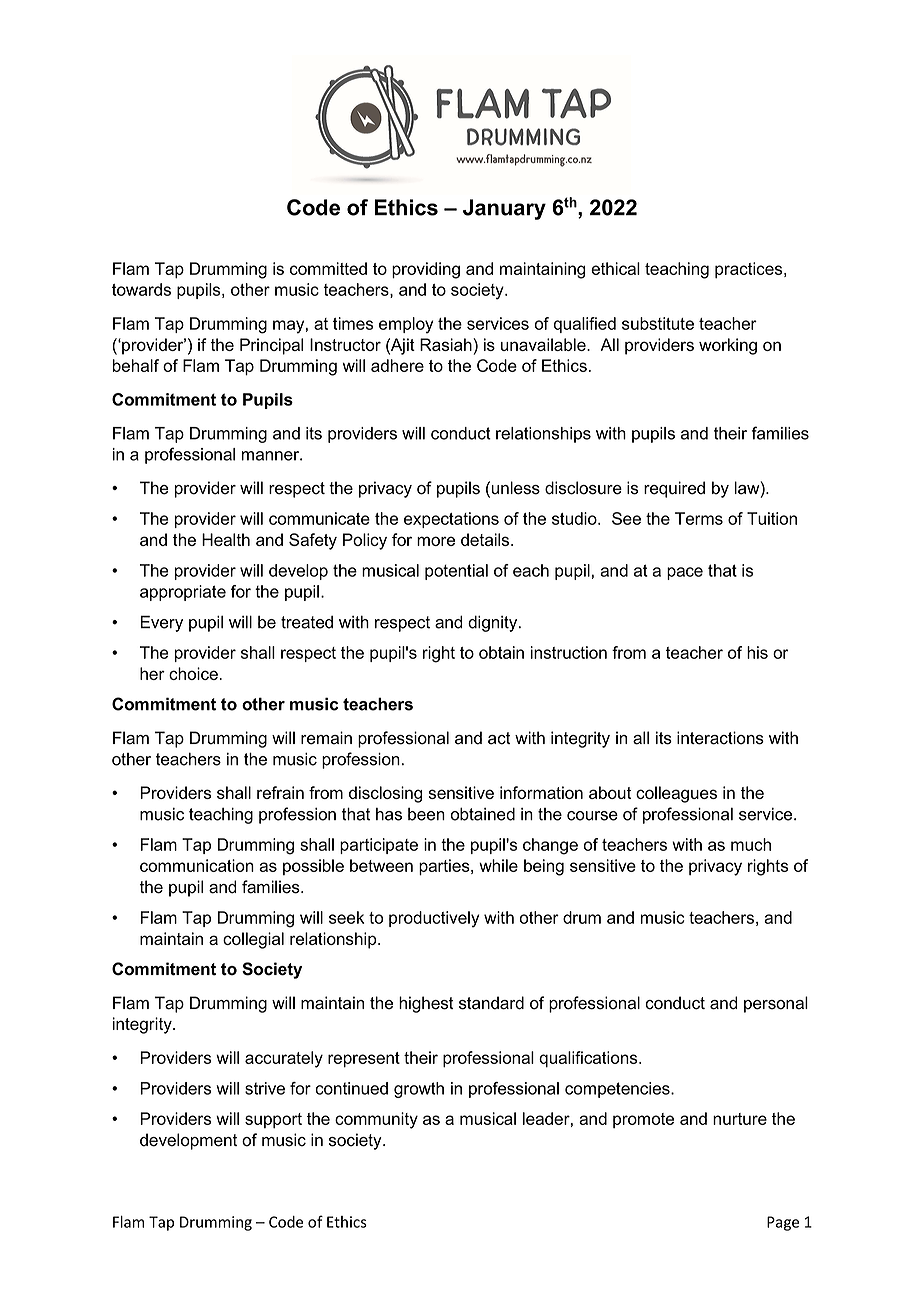  Describe the element at coordinates (445, 867) in the document. I see `parties` at that location.
